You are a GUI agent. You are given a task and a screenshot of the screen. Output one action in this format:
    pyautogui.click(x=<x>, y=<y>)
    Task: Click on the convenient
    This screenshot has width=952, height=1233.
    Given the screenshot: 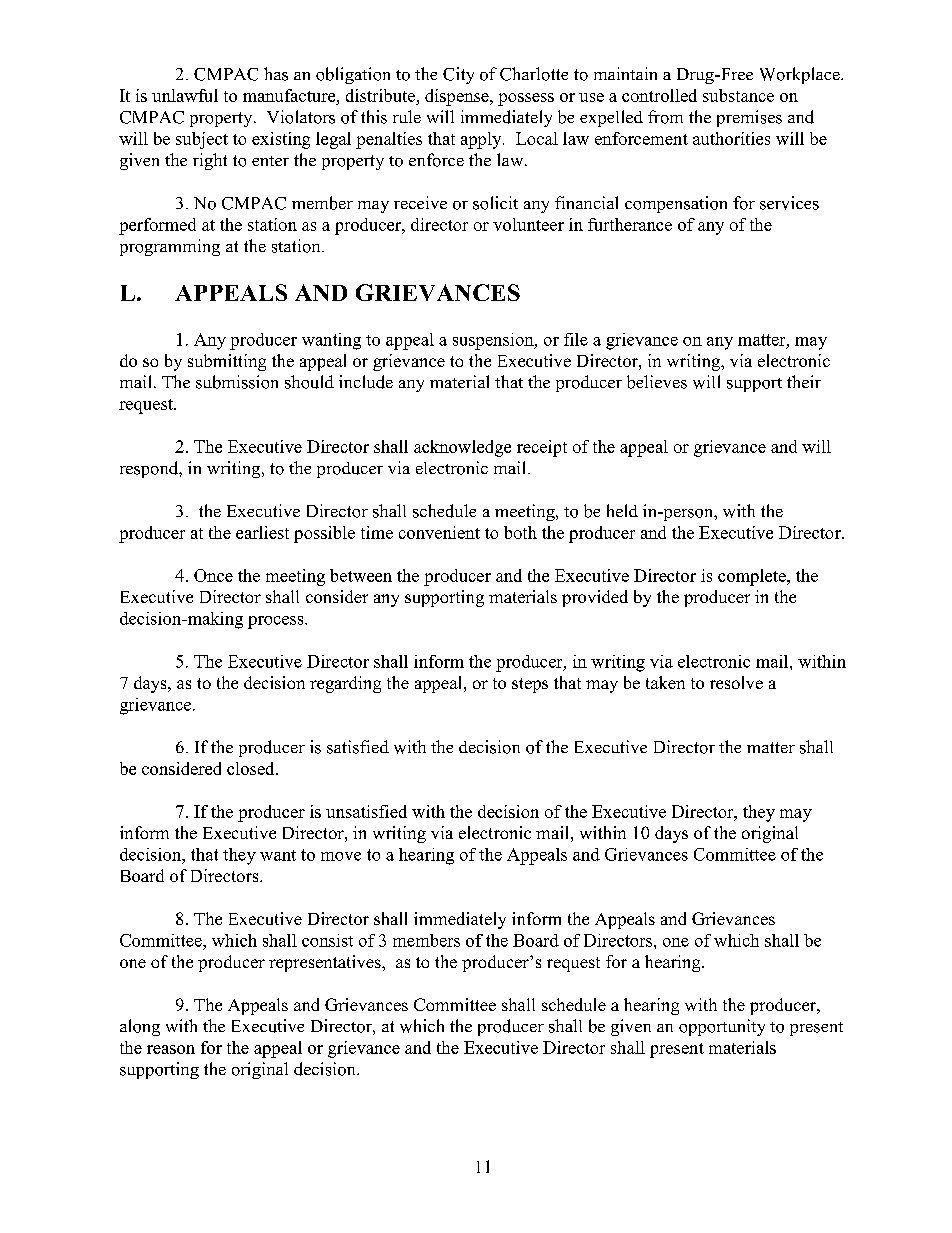 What is the action you would take?
    pyautogui.click(x=439, y=532)
